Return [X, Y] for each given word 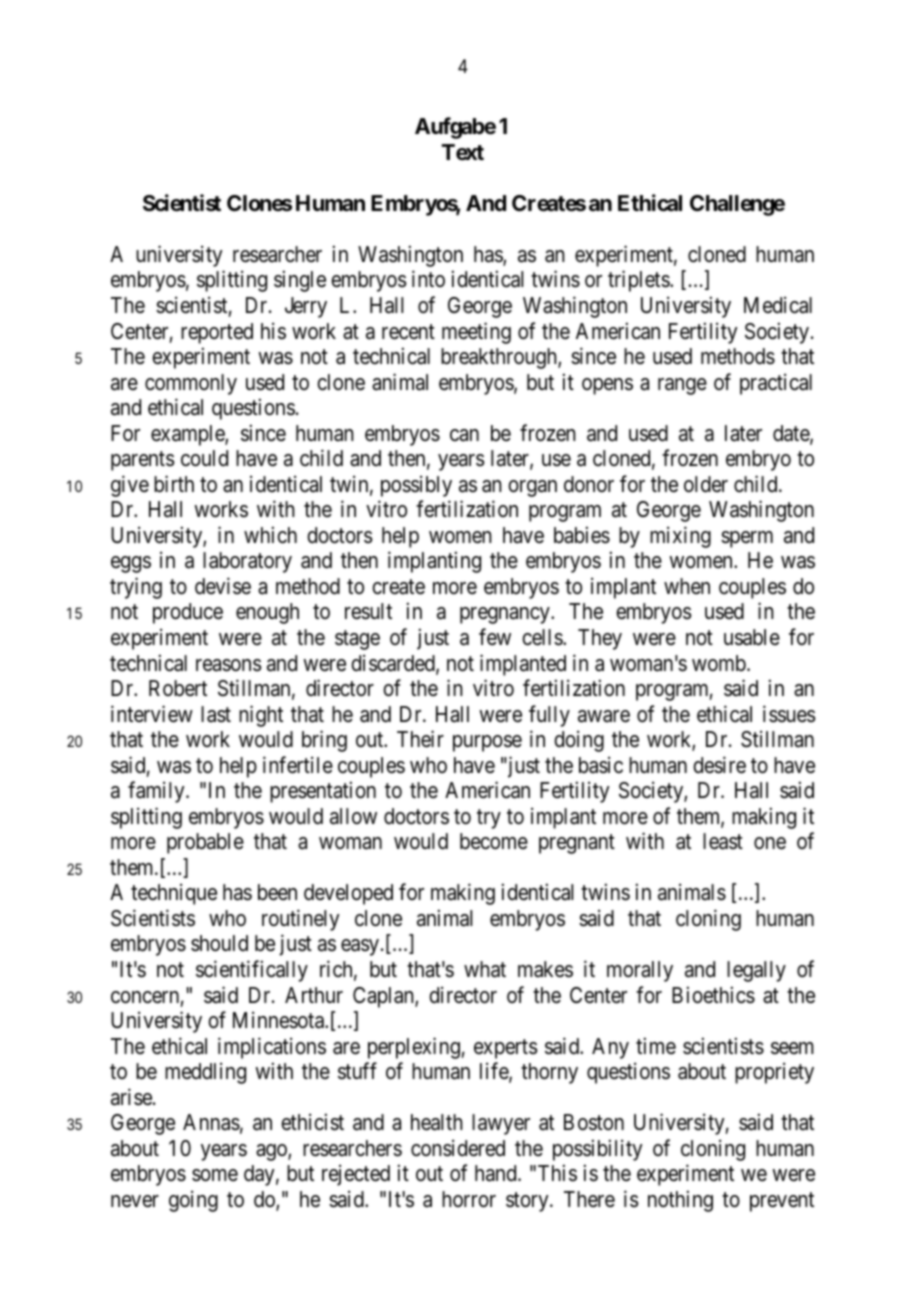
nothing [680, 1201]
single [300, 281]
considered [458, 1148]
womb [719, 663]
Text [463, 152]
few [495, 637]
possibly [416, 486]
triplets [639, 281]
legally [756, 971]
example [188, 435]
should [219, 943]
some [215, 1175]
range [682, 386]
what [485, 969]
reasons [229, 665]
